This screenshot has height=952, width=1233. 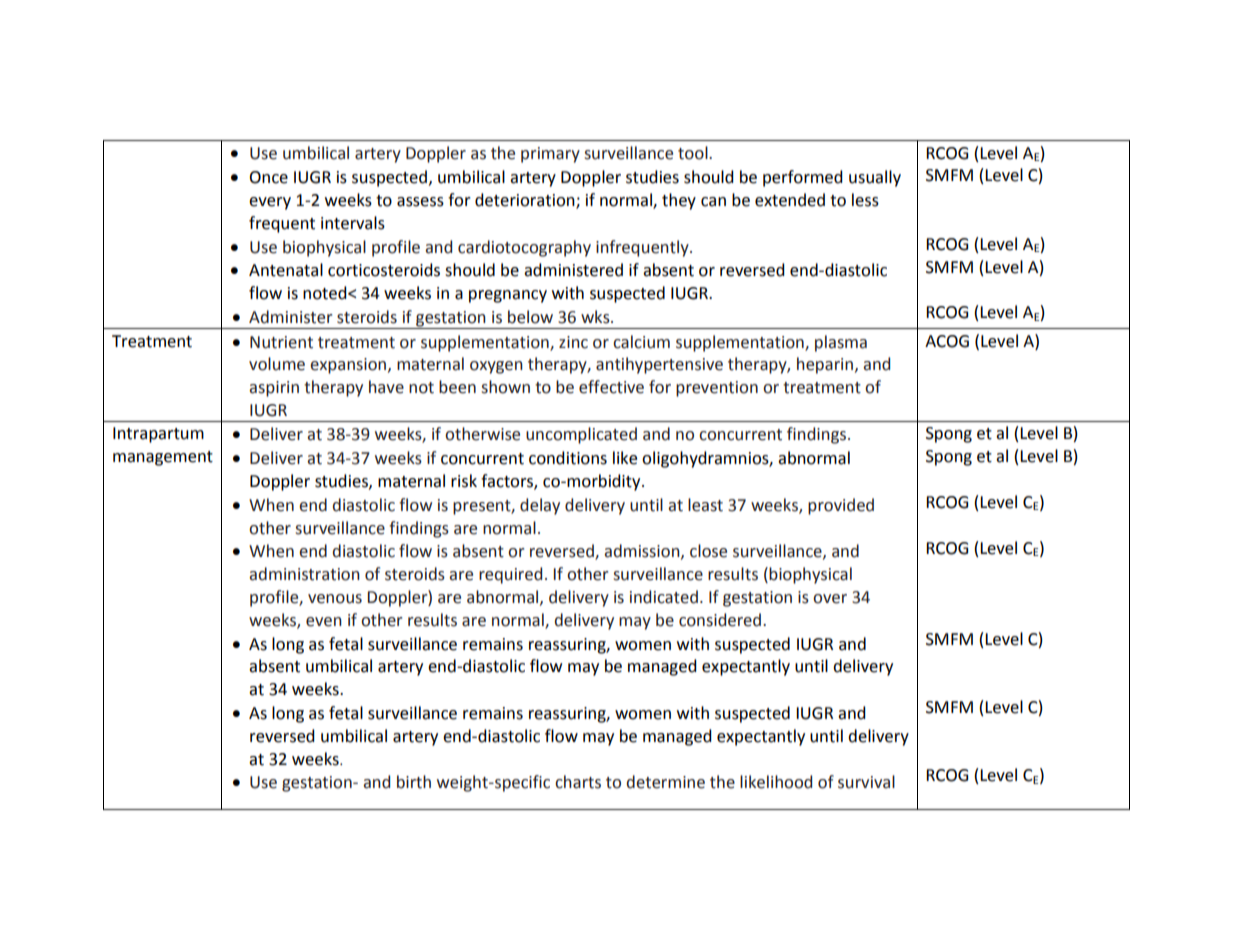 I want to click on usually, so click(x=875, y=178).
